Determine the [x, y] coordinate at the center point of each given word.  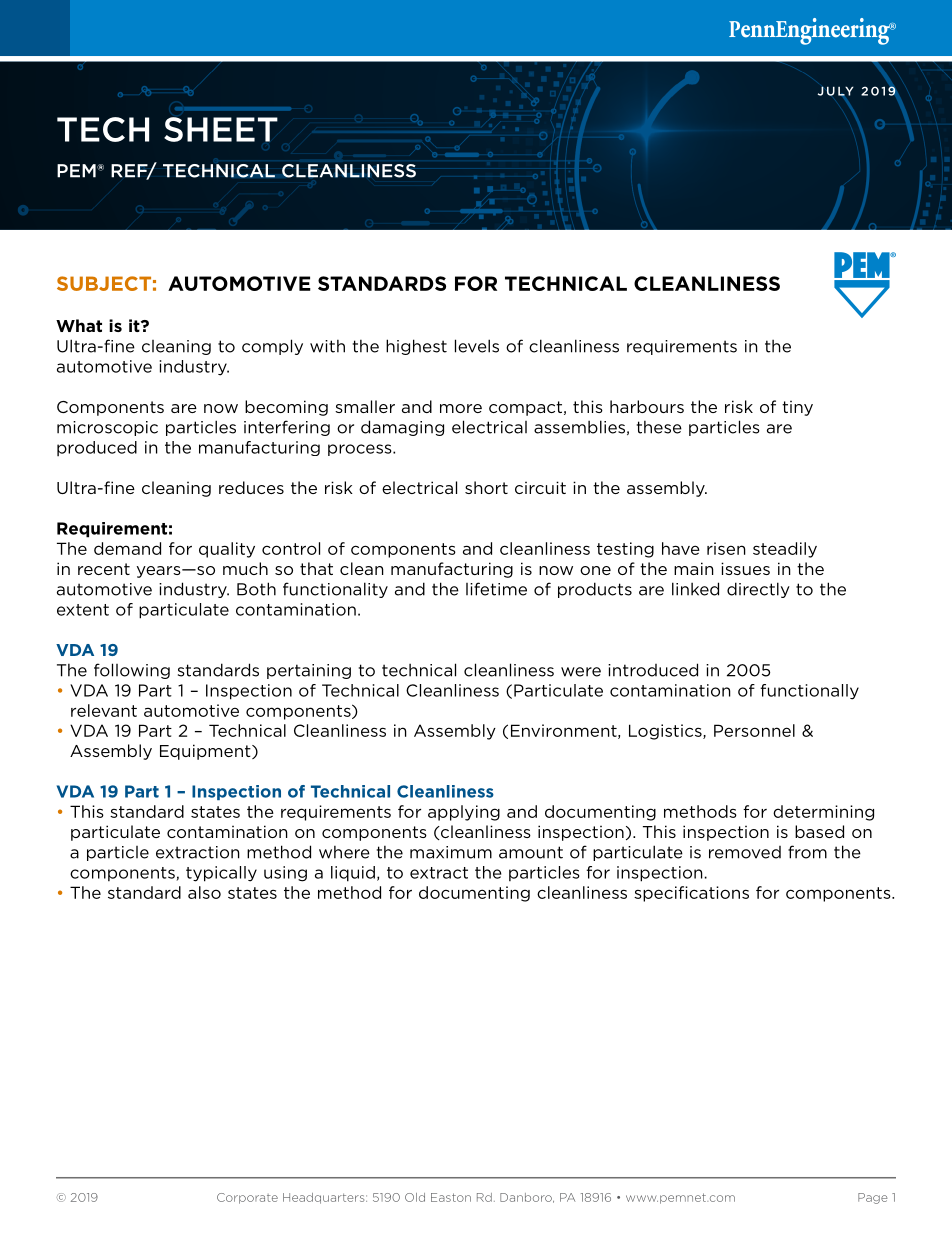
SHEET [221, 129]
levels [477, 346]
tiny [797, 408]
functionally [809, 692]
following [132, 671]
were [581, 672]
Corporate [247, 1198]
